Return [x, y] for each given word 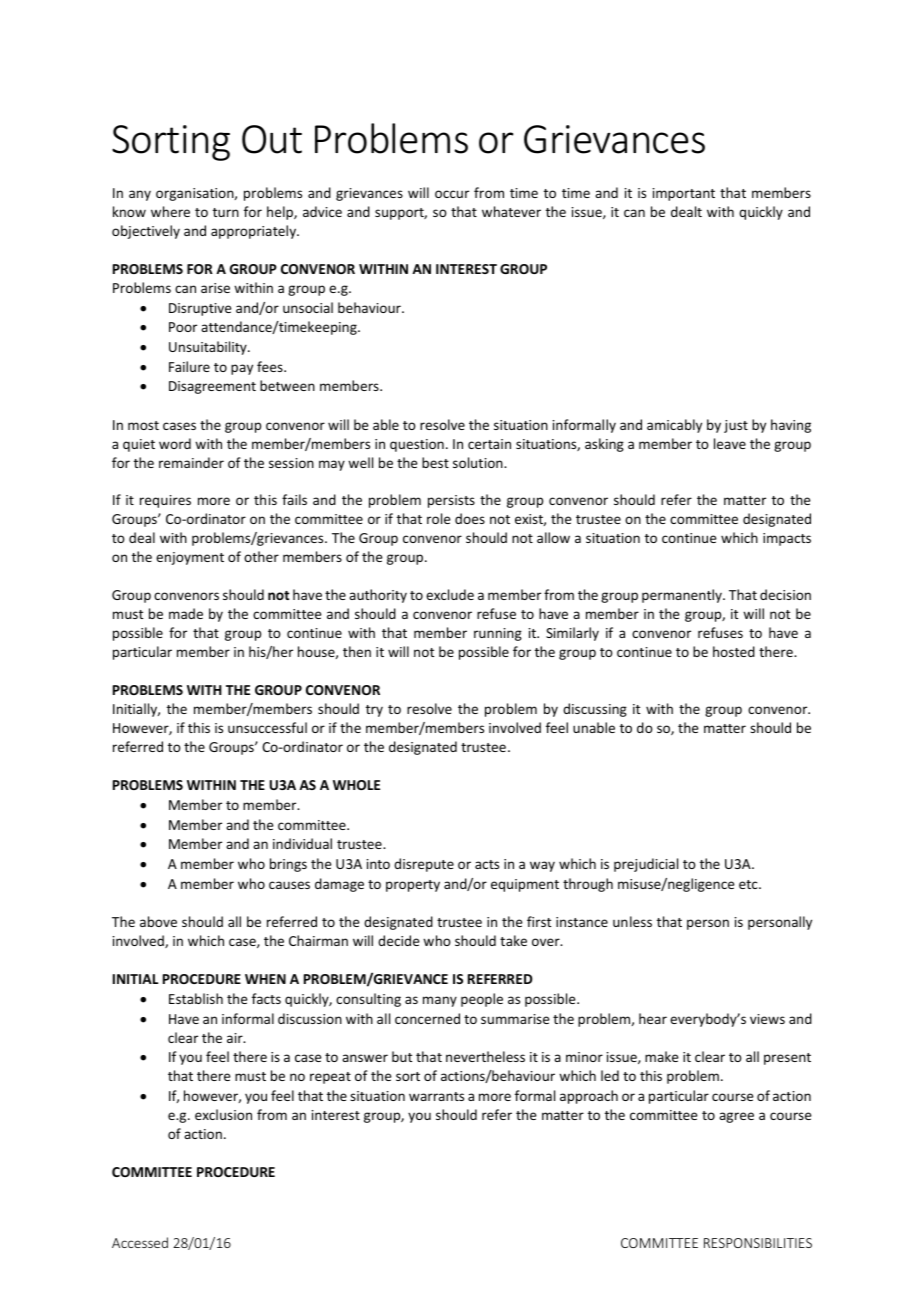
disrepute [424, 865]
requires [165, 501]
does [470, 518]
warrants [436, 1096]
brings [288, 865]
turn [226, 212]
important [684, 194]
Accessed [140, 1242]
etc [749, 884]
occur [452, 194]
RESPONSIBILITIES [758, 1243]
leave [730, 443]
